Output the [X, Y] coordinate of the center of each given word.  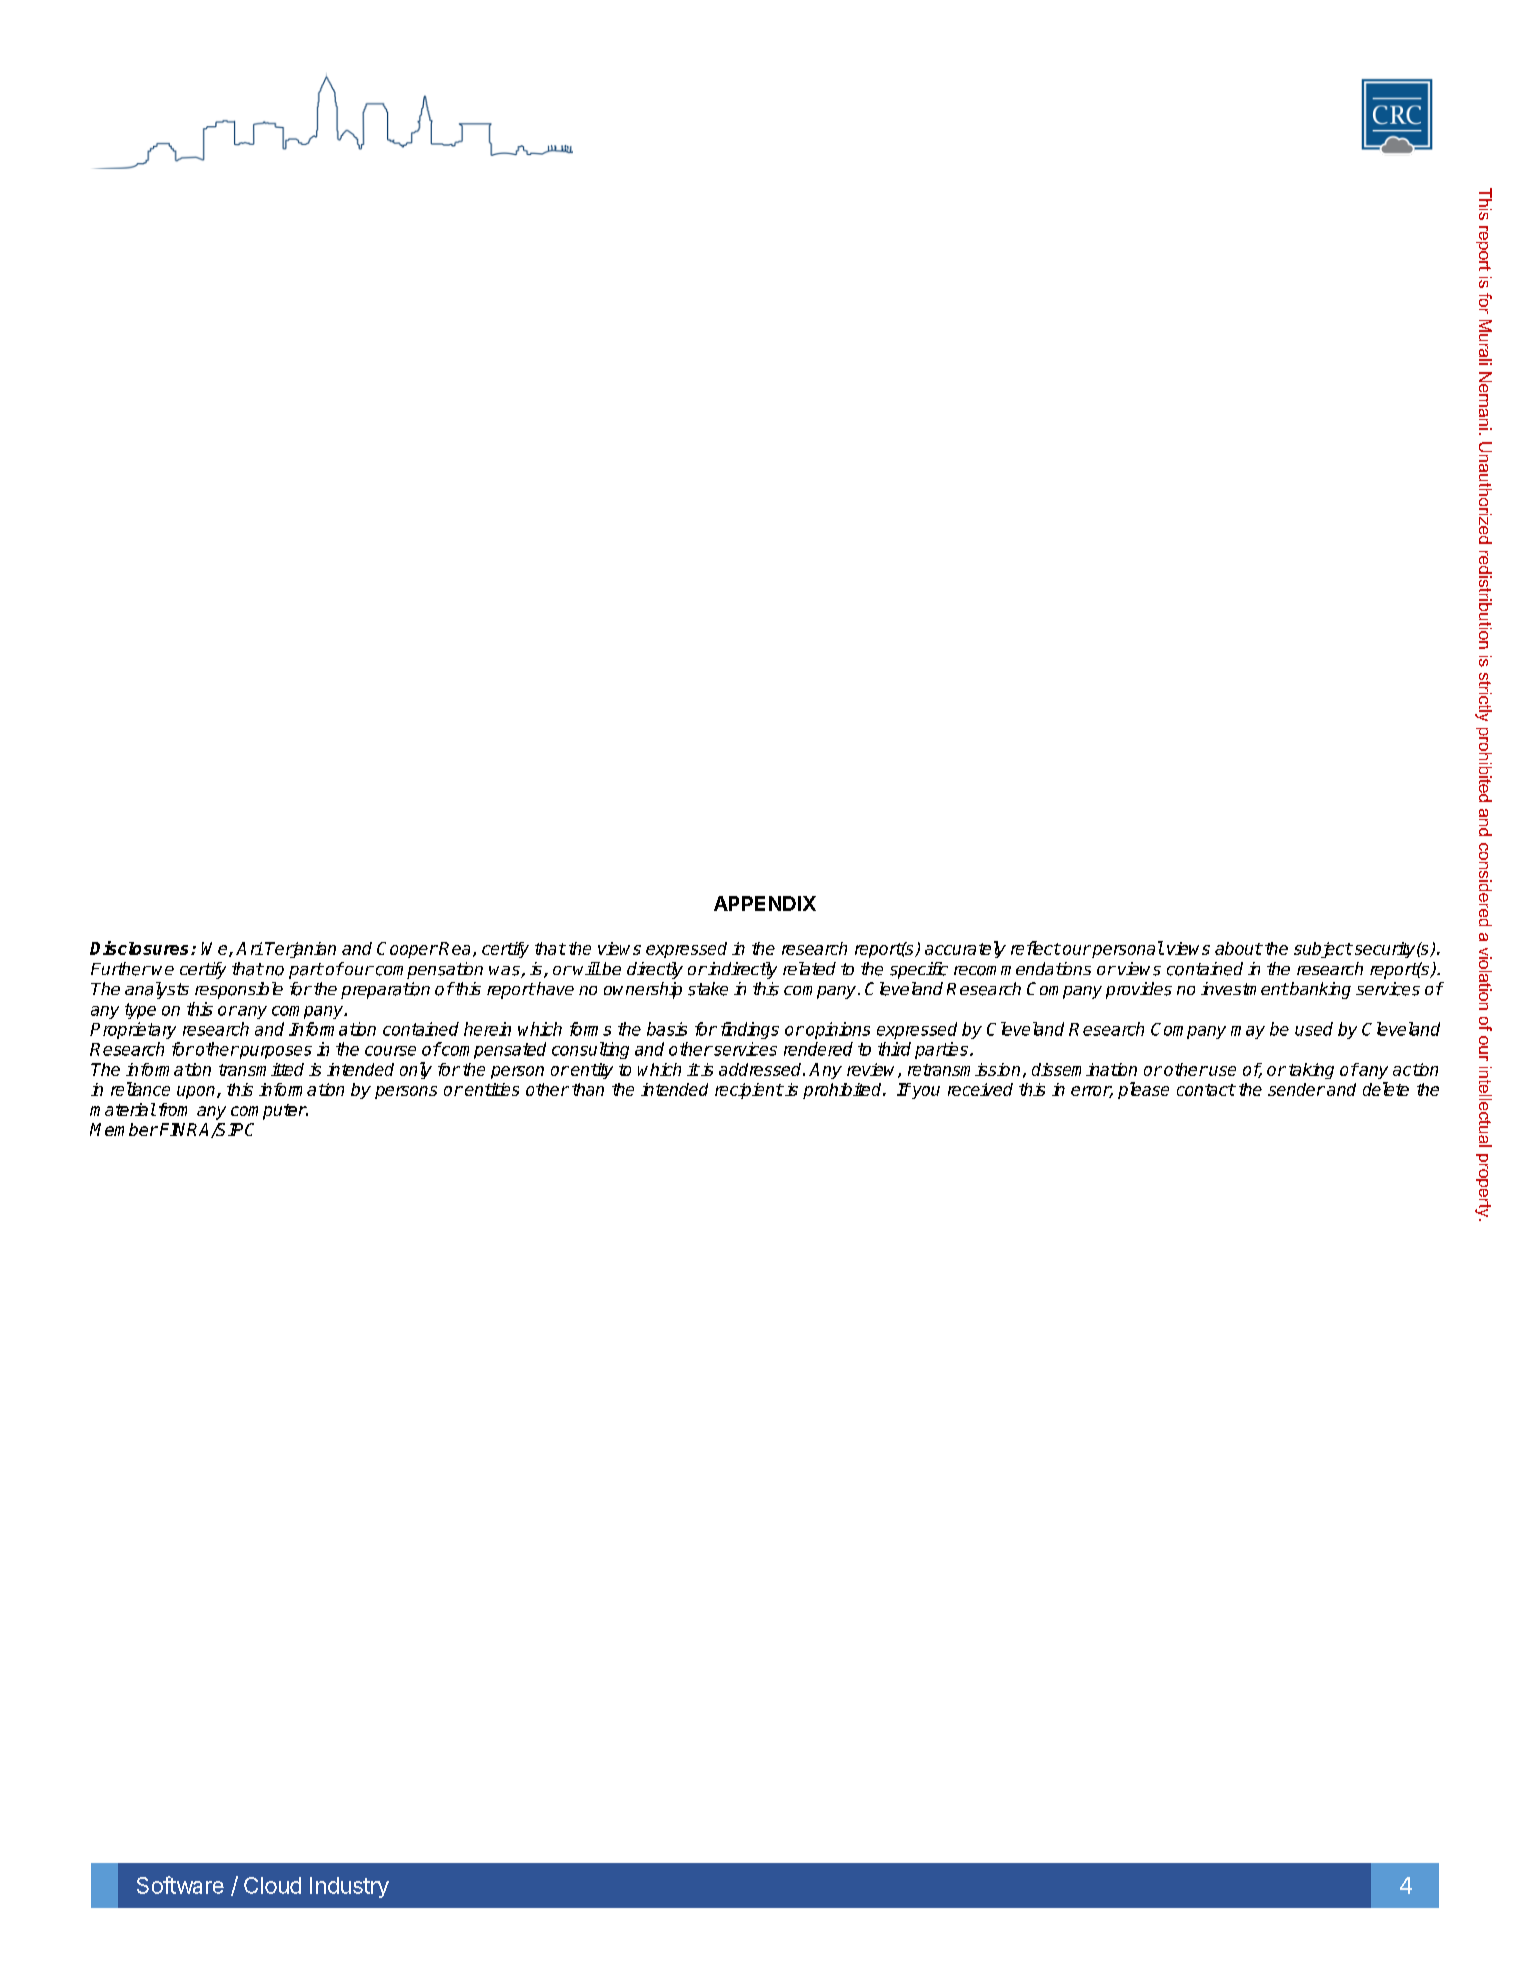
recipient [749, 1091]
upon [197, 1092]
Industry [349, 1887]
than [588, 1089]
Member [124, 1129]
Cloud [272, 1885]
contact [1206, 1090]
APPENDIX [765, 903]
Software [180, 1885]
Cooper [407, 950]
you [925, 1092]
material [123, 1109]
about [1238, 948]
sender [1296, 1089]
